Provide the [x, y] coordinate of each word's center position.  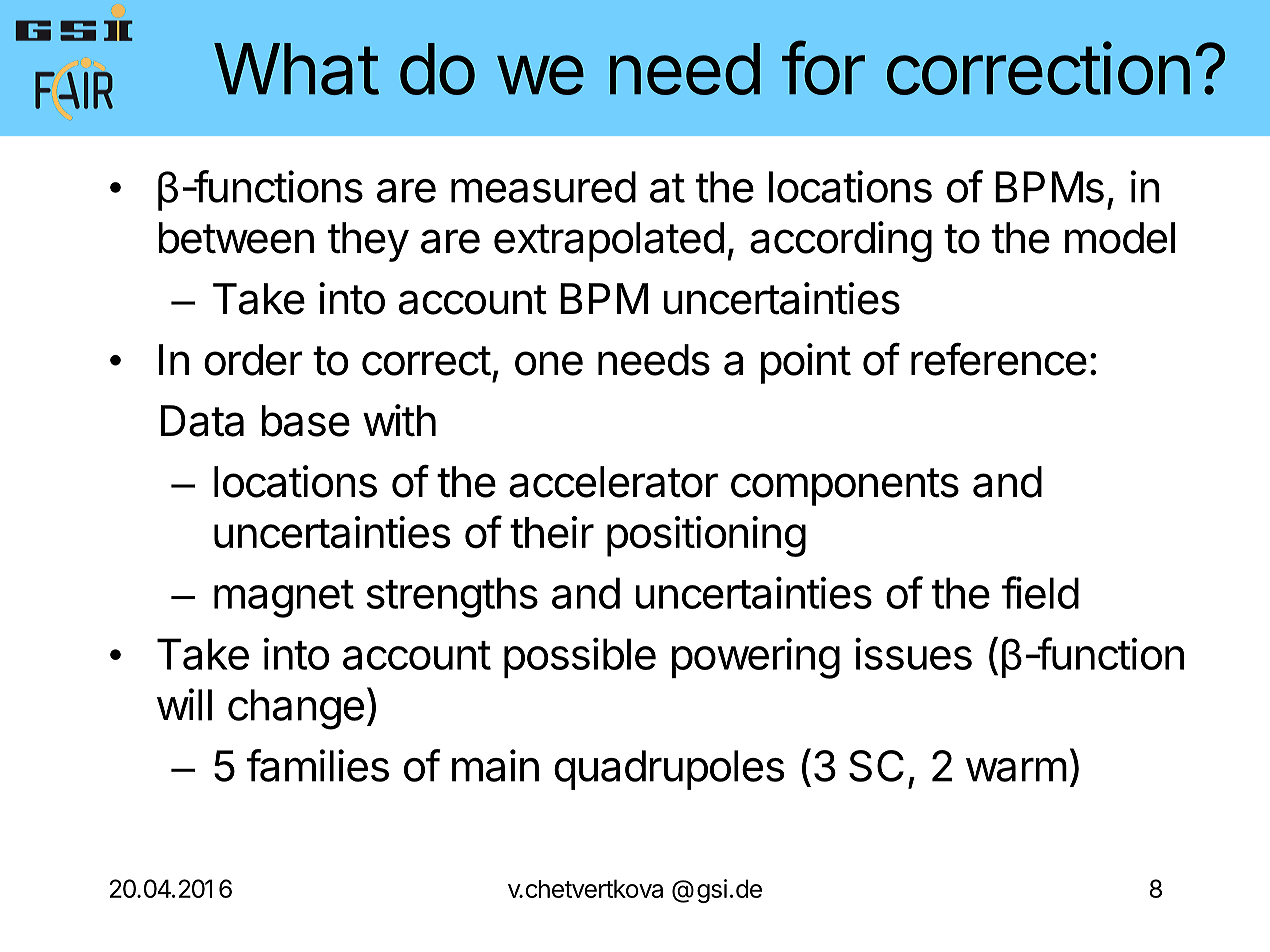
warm [1016, 769]
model [1120, 238]
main [495, 765]
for [823, 68]
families [318, 765]
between [236, 238]
